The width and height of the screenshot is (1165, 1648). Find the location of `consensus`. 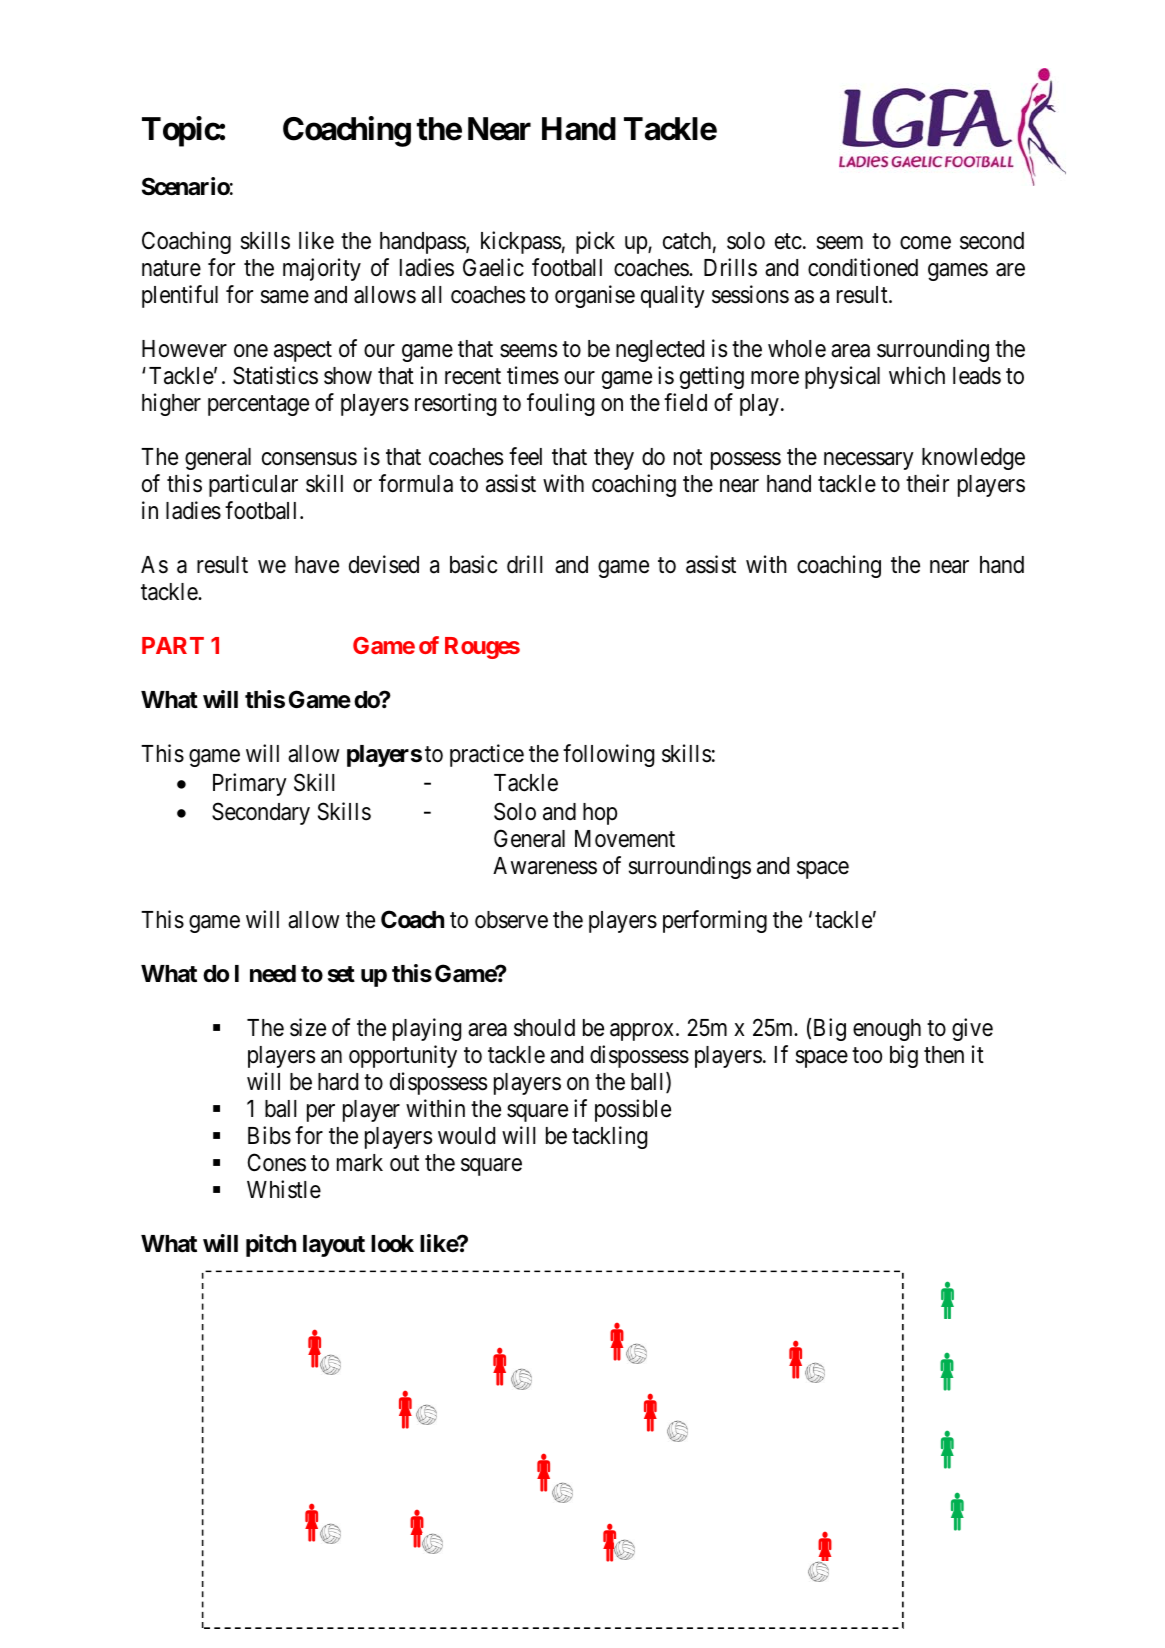

consensus is located at coordinates (309, 459).
